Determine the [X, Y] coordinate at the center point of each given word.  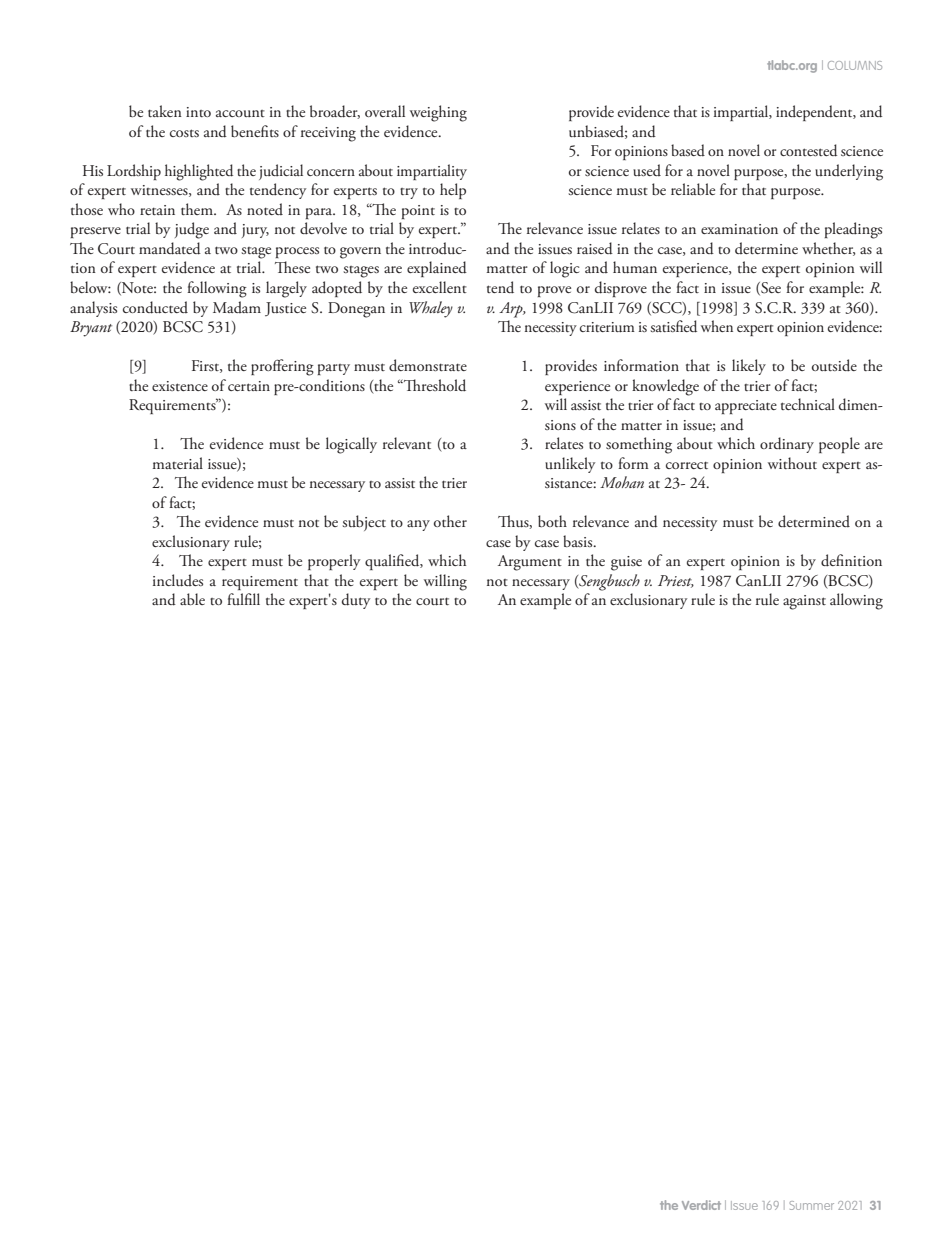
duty [356, 601]
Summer [812, 1205]
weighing [438, 113]
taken [165, 111]
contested [808, 150]
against [804, 602]
